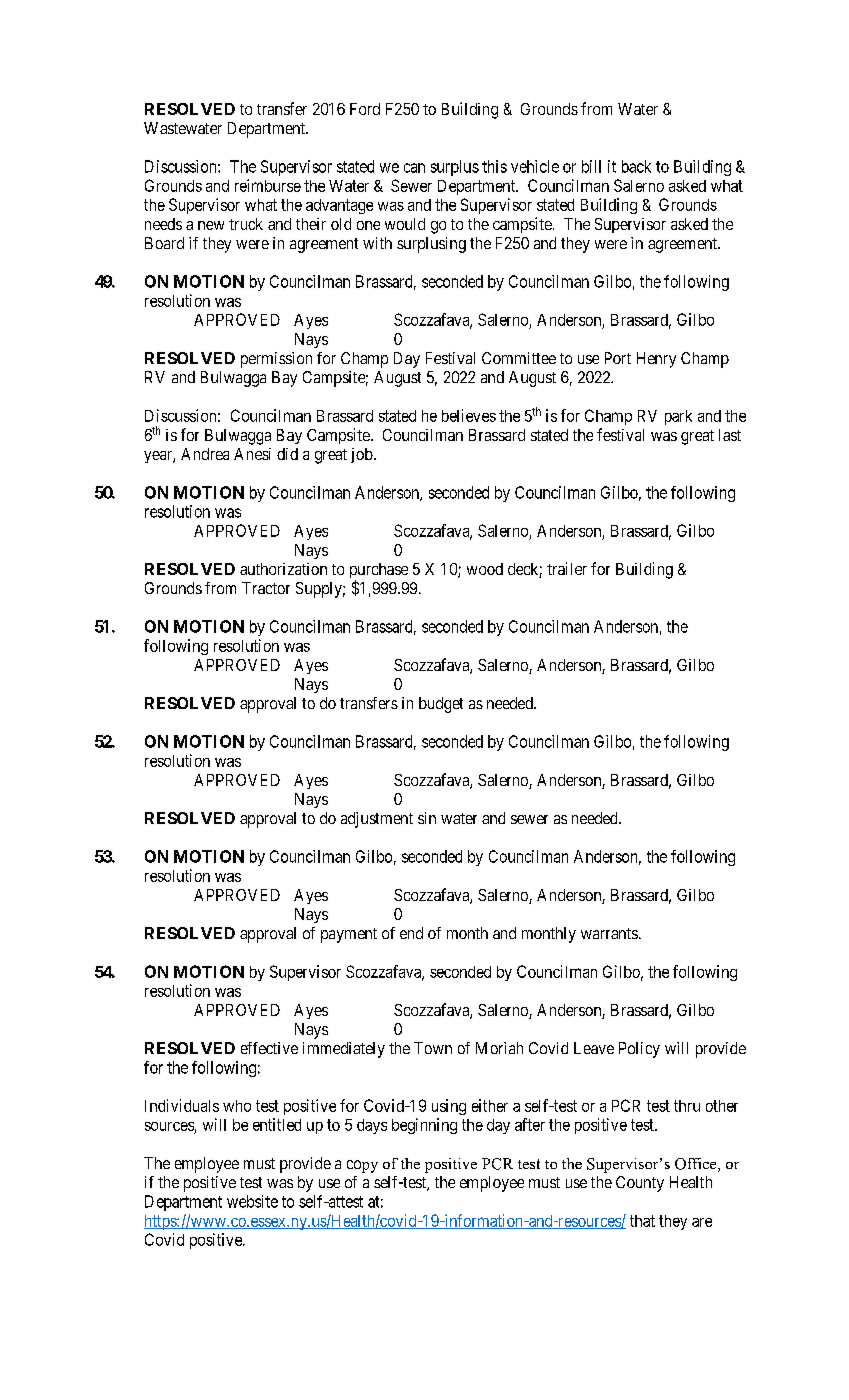 This screenshot has height=1400, width=849. Describe the element at coordinates (377, 820) in the screenshot. I see `adjustment` at that location.
